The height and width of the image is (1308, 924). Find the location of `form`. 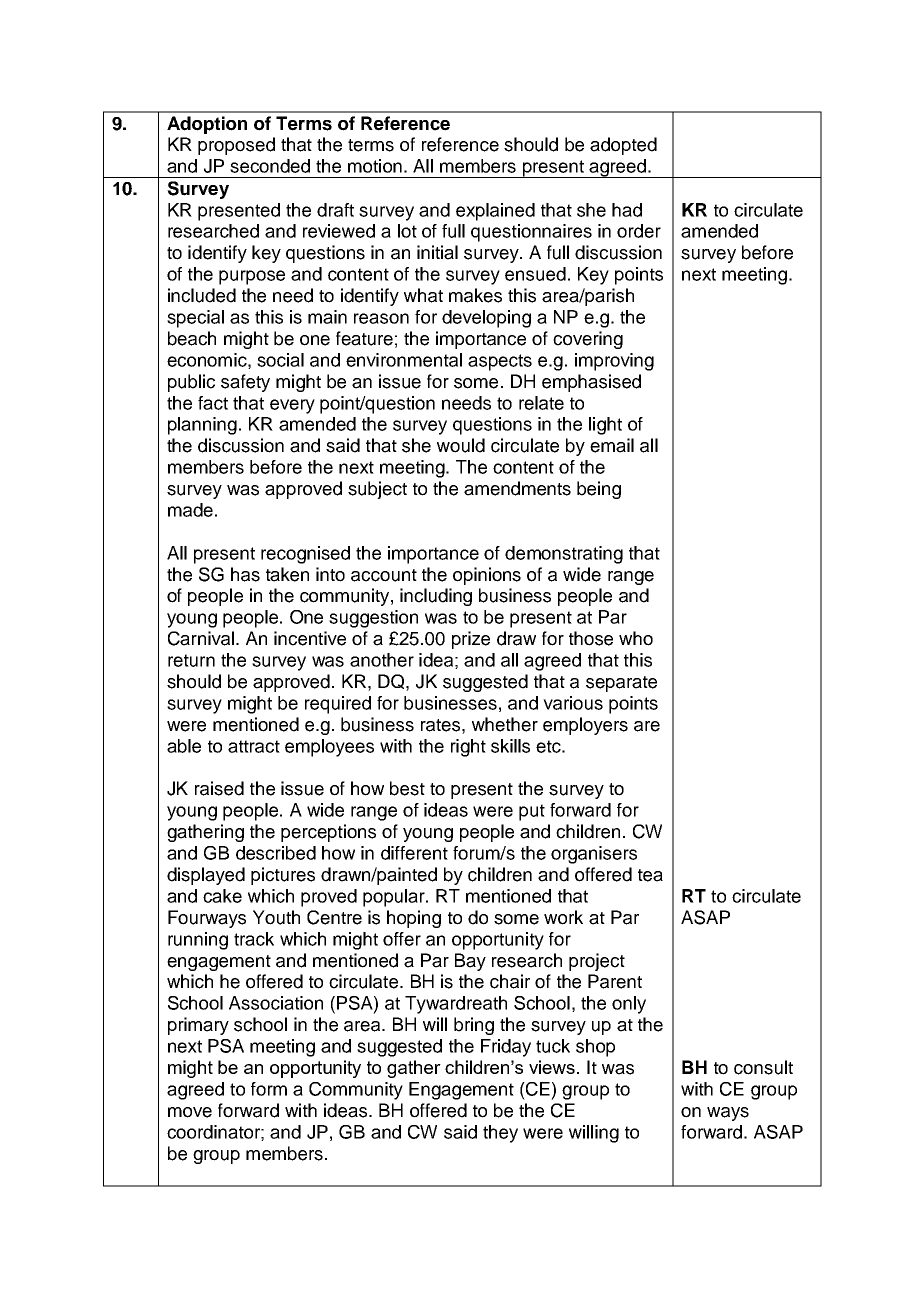

form is located at coordinates (269, 1089).
